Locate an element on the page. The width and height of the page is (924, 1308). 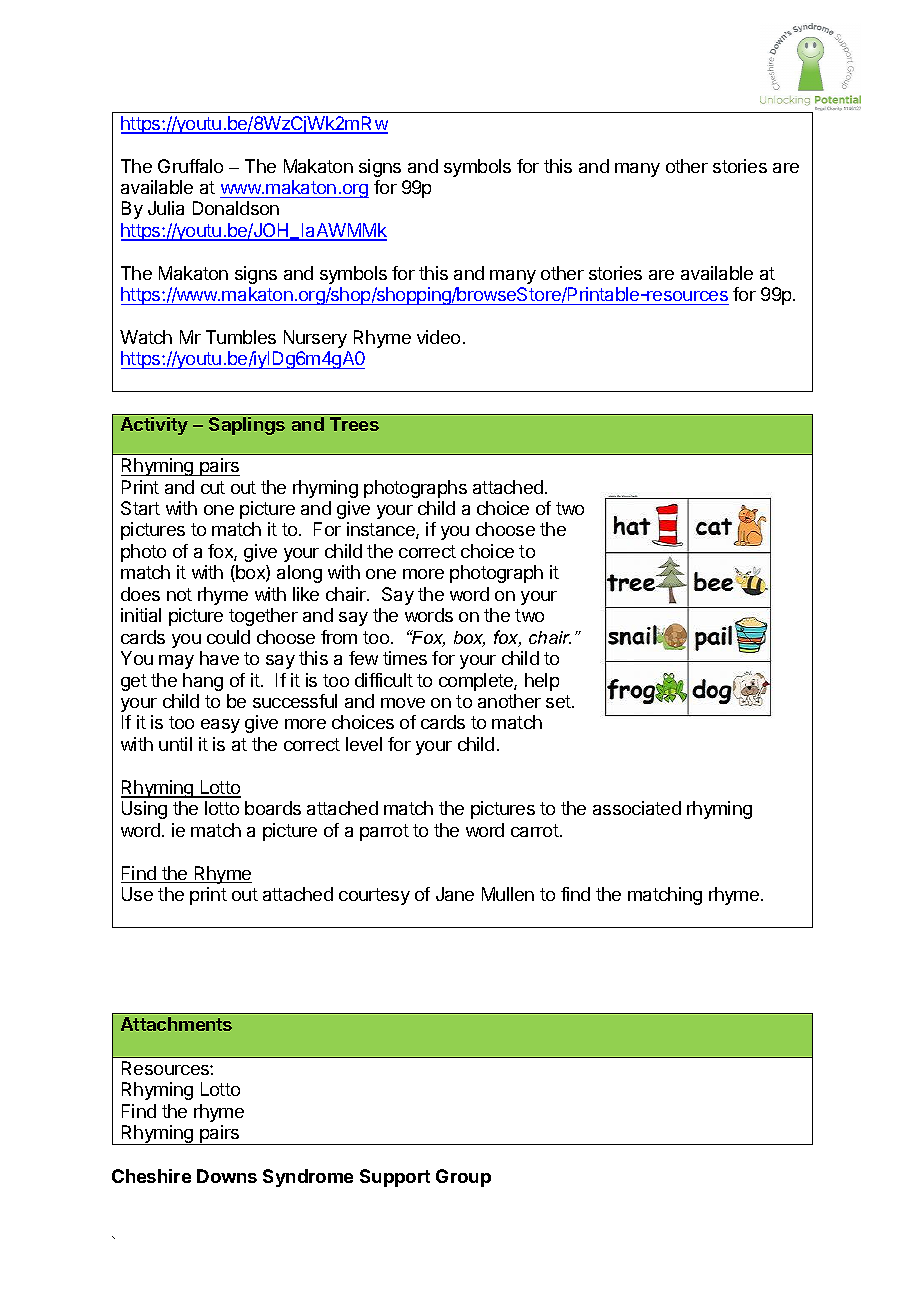
instance is located at coordinates (382, 530).
